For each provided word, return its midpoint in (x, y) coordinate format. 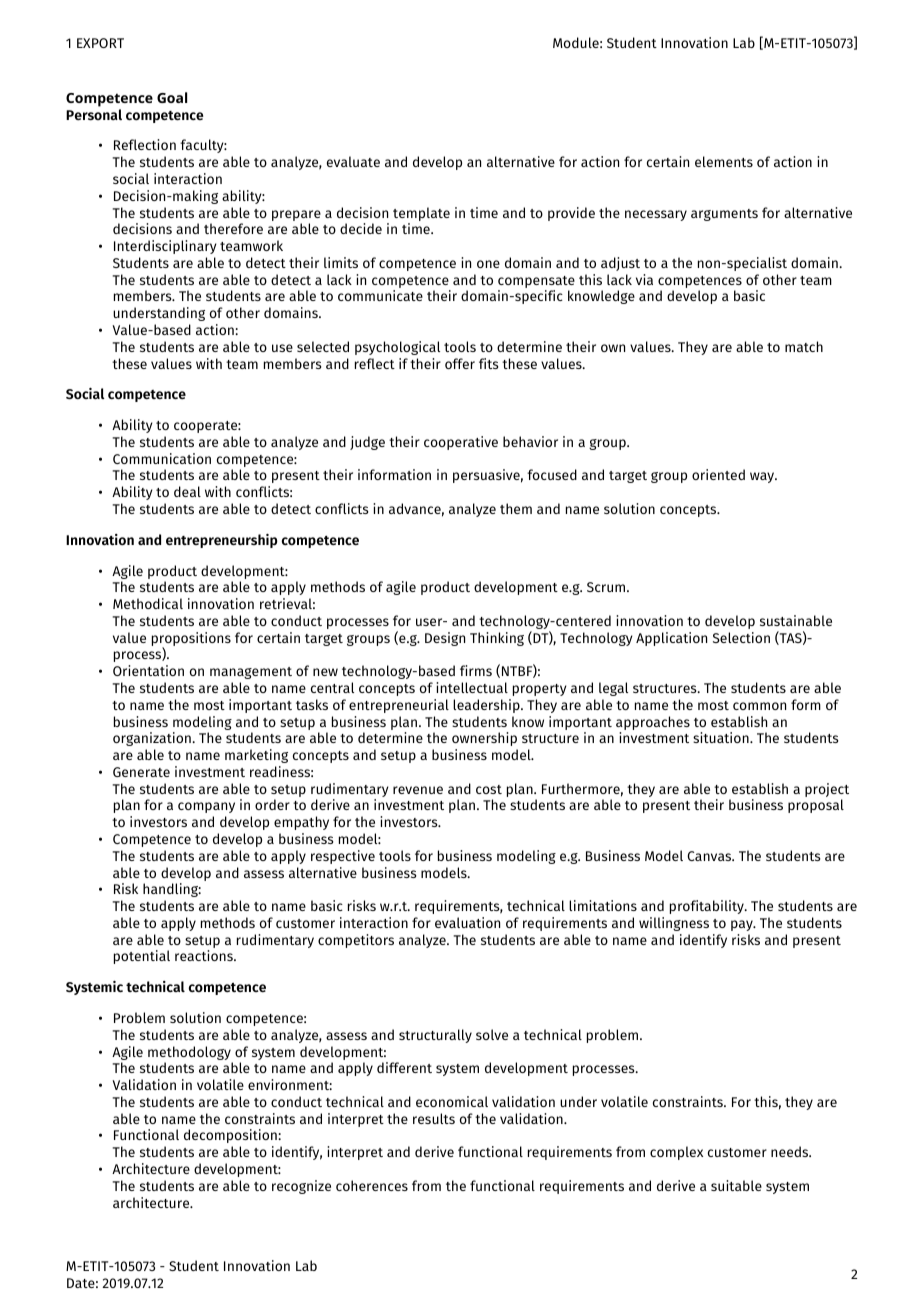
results (434, 1118)
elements (724, 161)
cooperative (461, 443)
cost (489, 789)
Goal (172, 97)
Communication (162, 458)
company (206, 807)
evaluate (353, 161)
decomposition (230, 1136)
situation (722, 737)
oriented (718, 474)
